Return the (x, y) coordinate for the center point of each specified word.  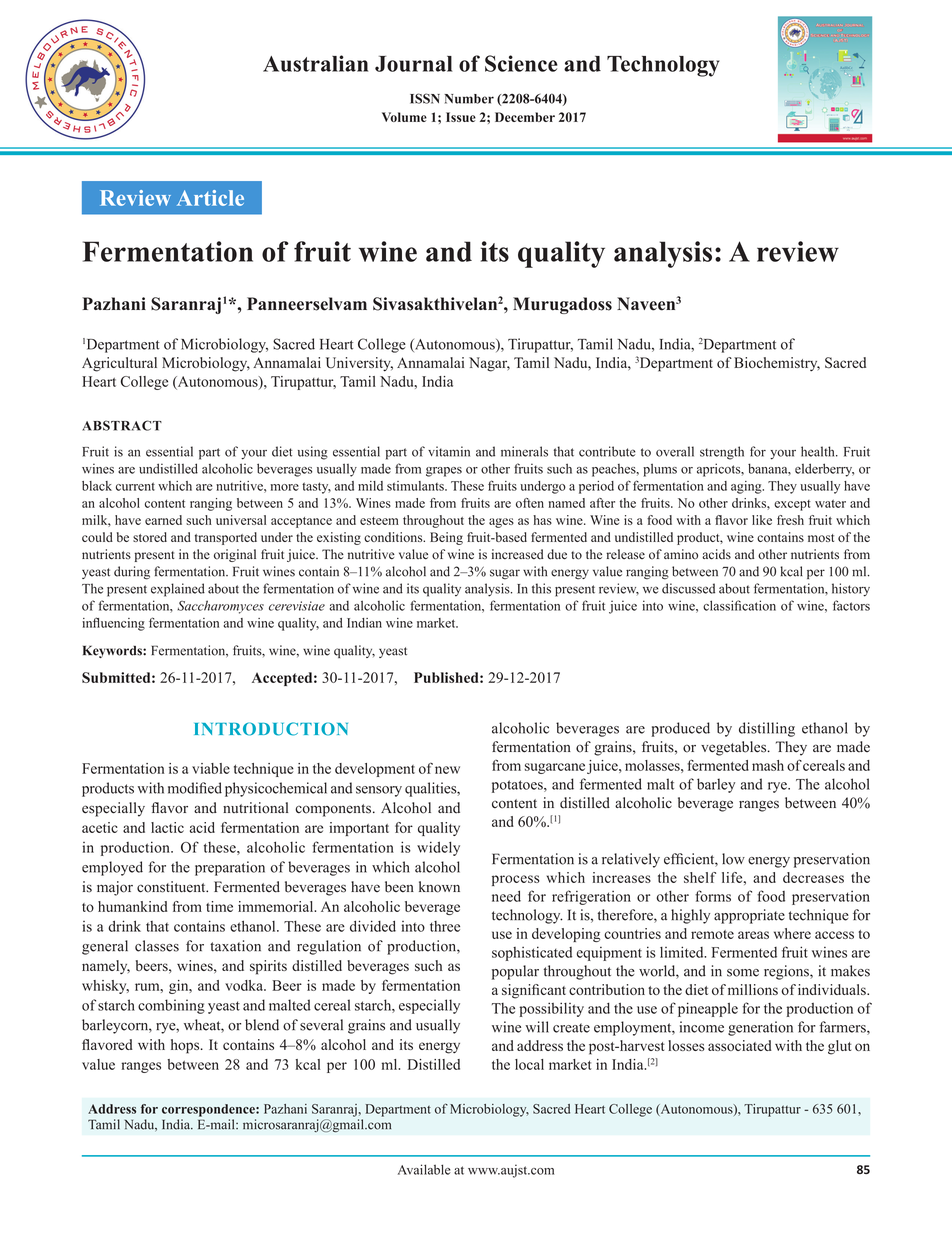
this (541, 588)
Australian (315, 63)
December (525, 117)
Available (424, 1169)
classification (739, 605)
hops (186, 1046)
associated (740, 1045)
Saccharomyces (220, 607)
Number (469, 99)
